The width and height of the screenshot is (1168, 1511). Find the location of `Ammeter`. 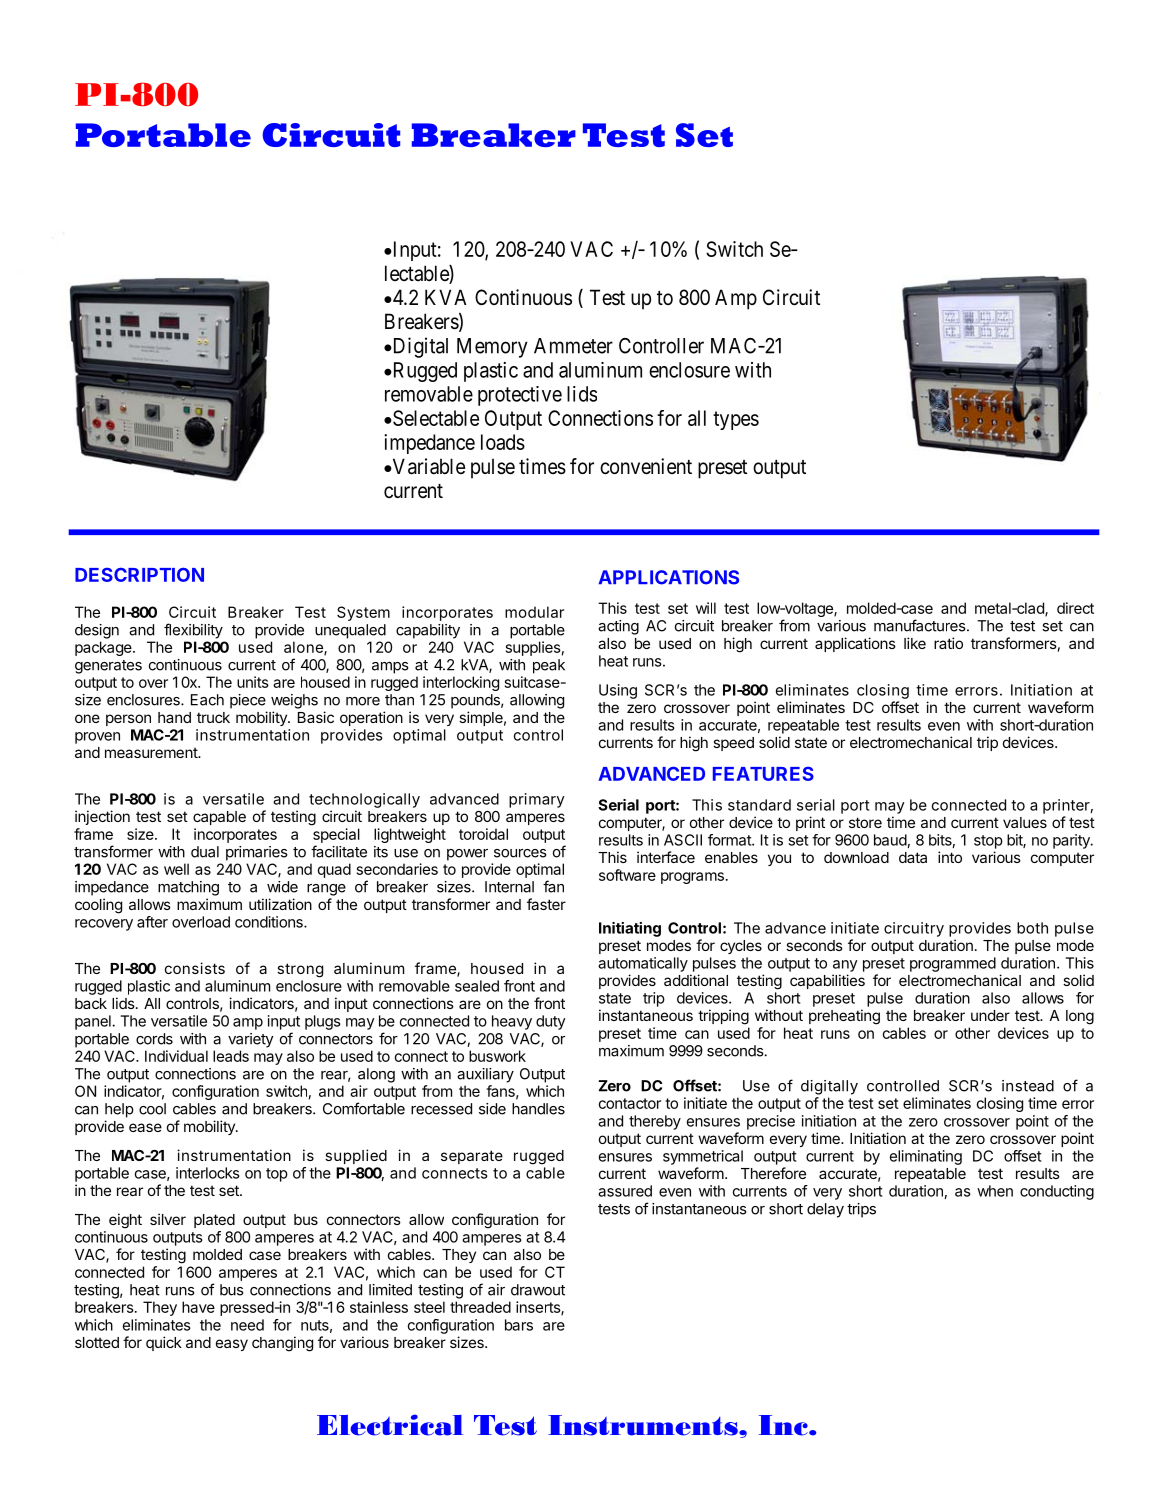

Ammeter is located at coordinates (573, 346).
